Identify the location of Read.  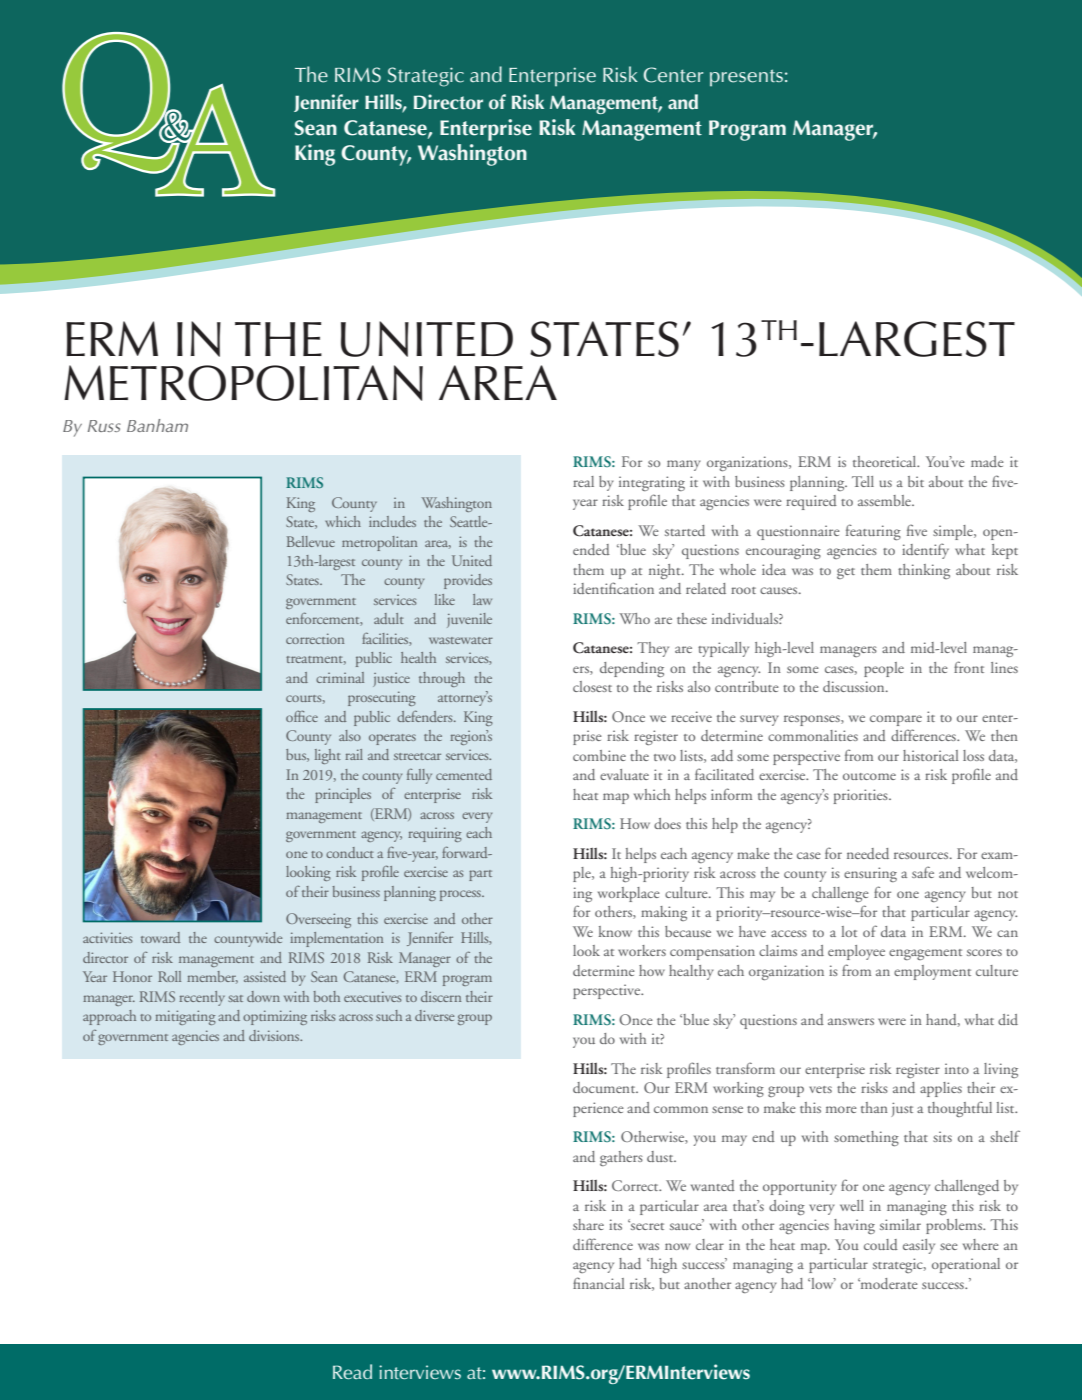
(352, 1371).
